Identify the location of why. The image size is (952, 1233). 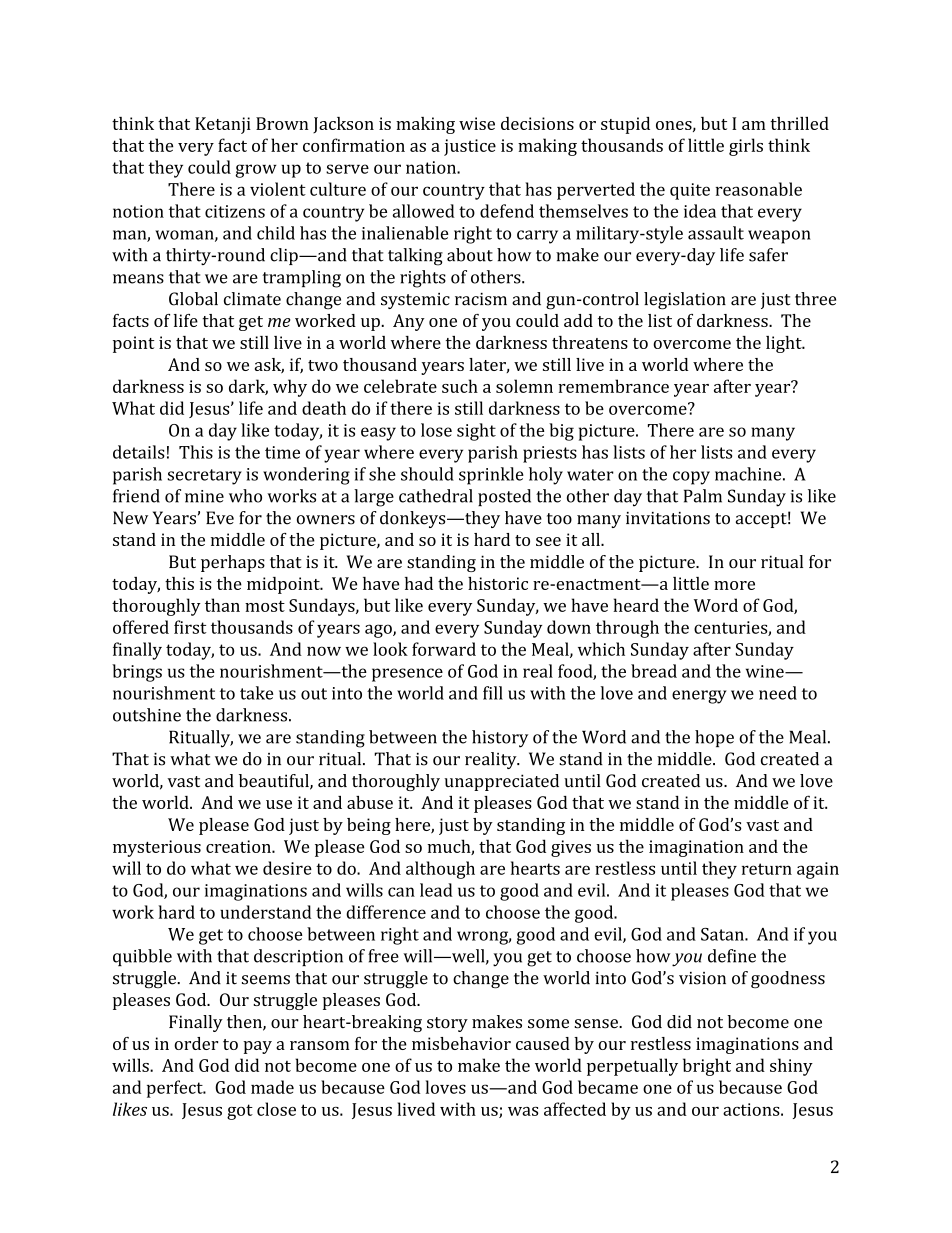
(290, 388).
